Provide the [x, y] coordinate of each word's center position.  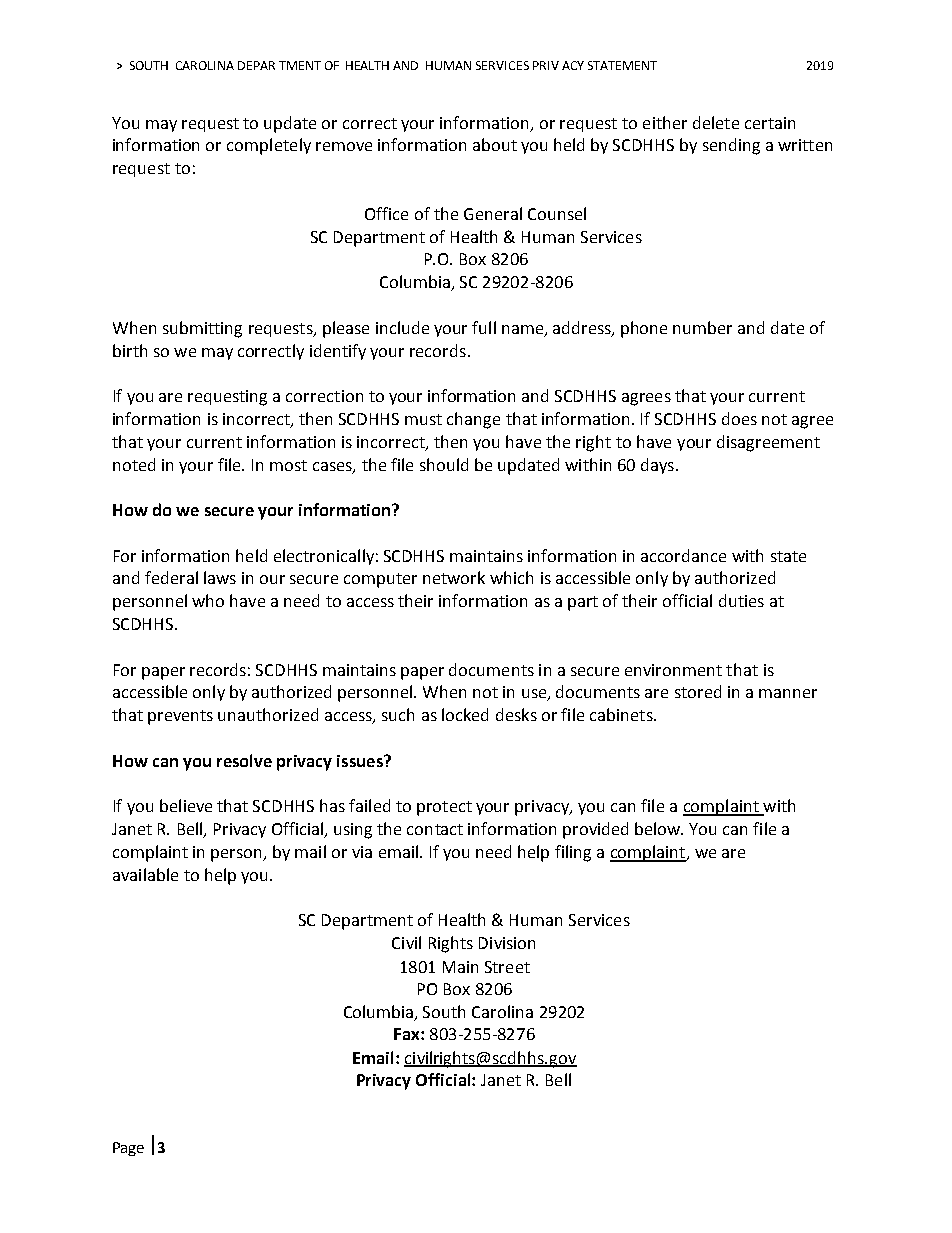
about [495, 144]
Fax [408, 1034]
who [208, 600]
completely [269, 146]
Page [128, 1149]
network [454, 577]
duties [741, 600]
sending [731, 146]
